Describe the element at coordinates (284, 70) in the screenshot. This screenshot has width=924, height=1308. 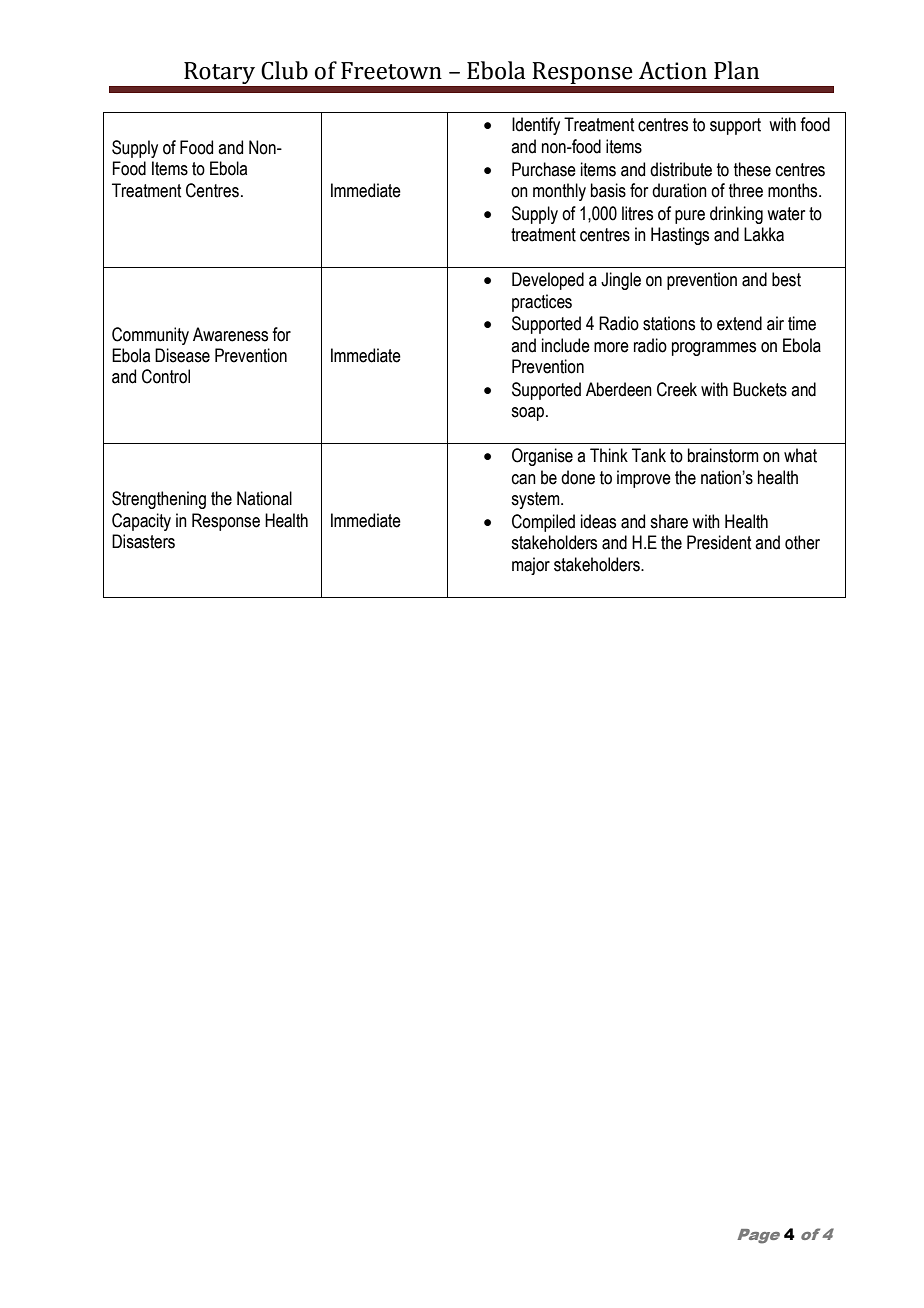
I see `Club` at that location.
